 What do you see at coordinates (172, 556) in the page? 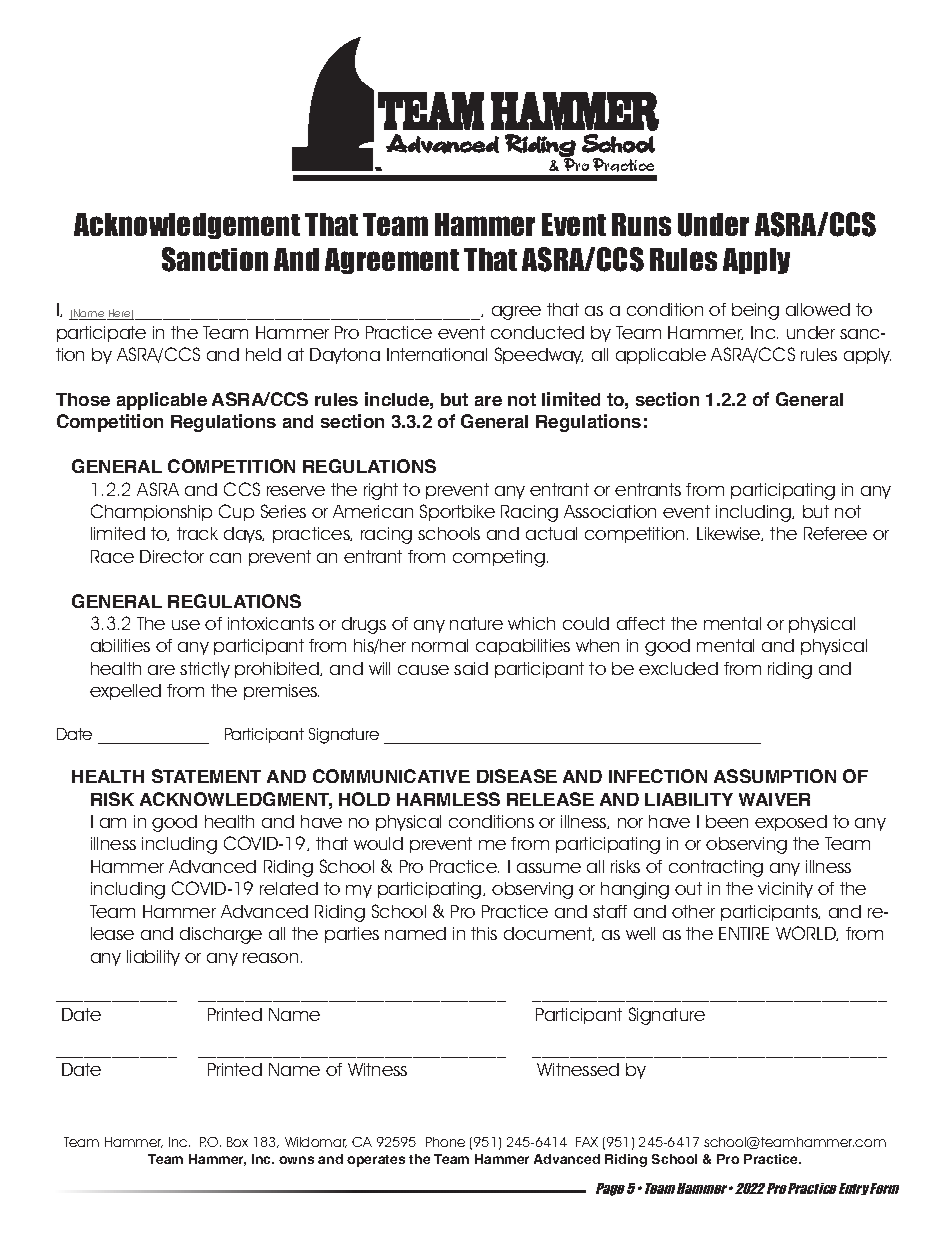
I see `Director` at bounding box center [172, 556].
